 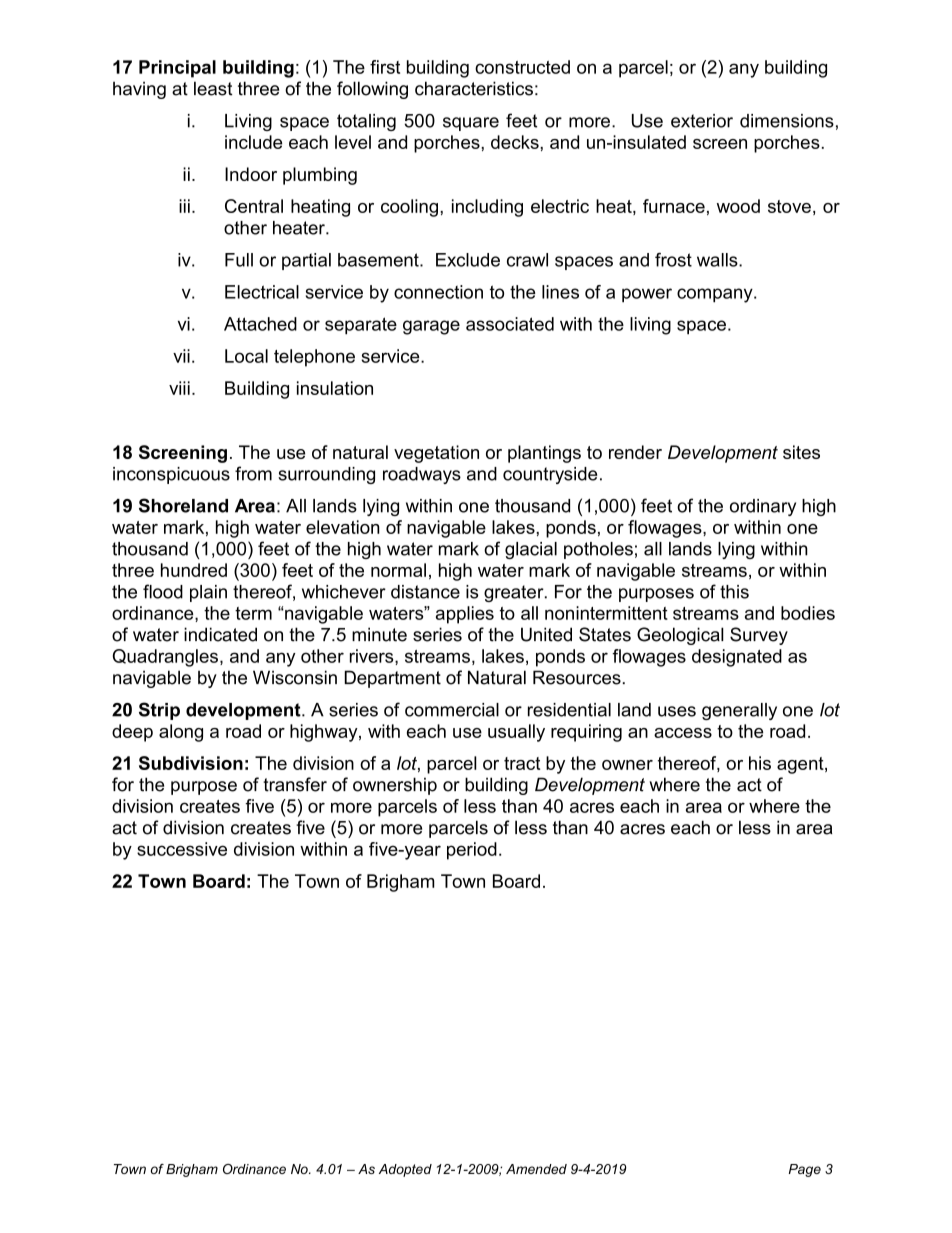 What do you see at coordinates (405, 1170) in the page?
I see `Adopted` at bounding box center [405, 1170].
